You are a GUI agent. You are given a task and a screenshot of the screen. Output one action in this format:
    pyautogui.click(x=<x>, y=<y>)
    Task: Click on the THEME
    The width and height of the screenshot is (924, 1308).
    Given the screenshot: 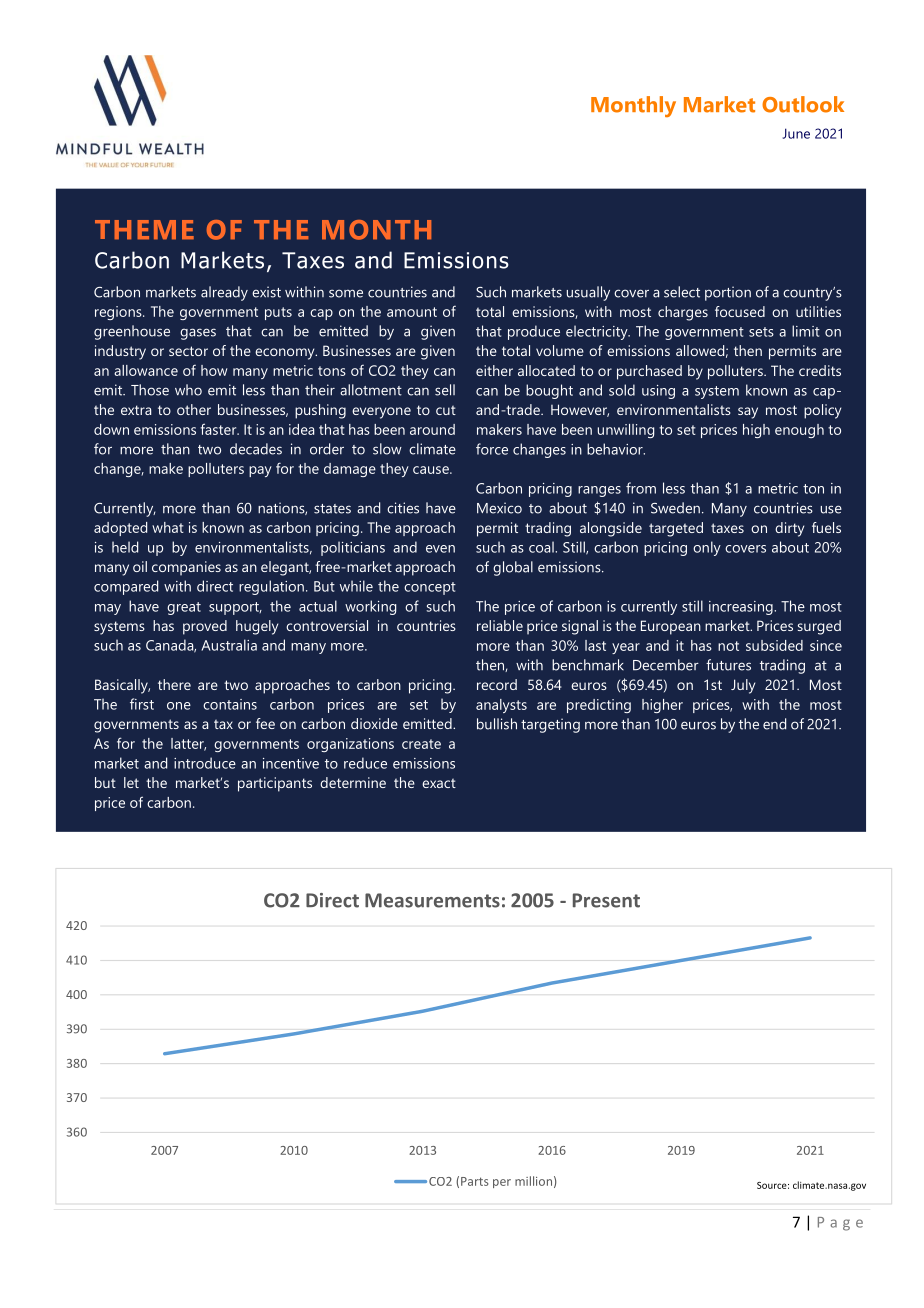 What is the action you would take?
    pyautogui.click(x=144, y=229)
